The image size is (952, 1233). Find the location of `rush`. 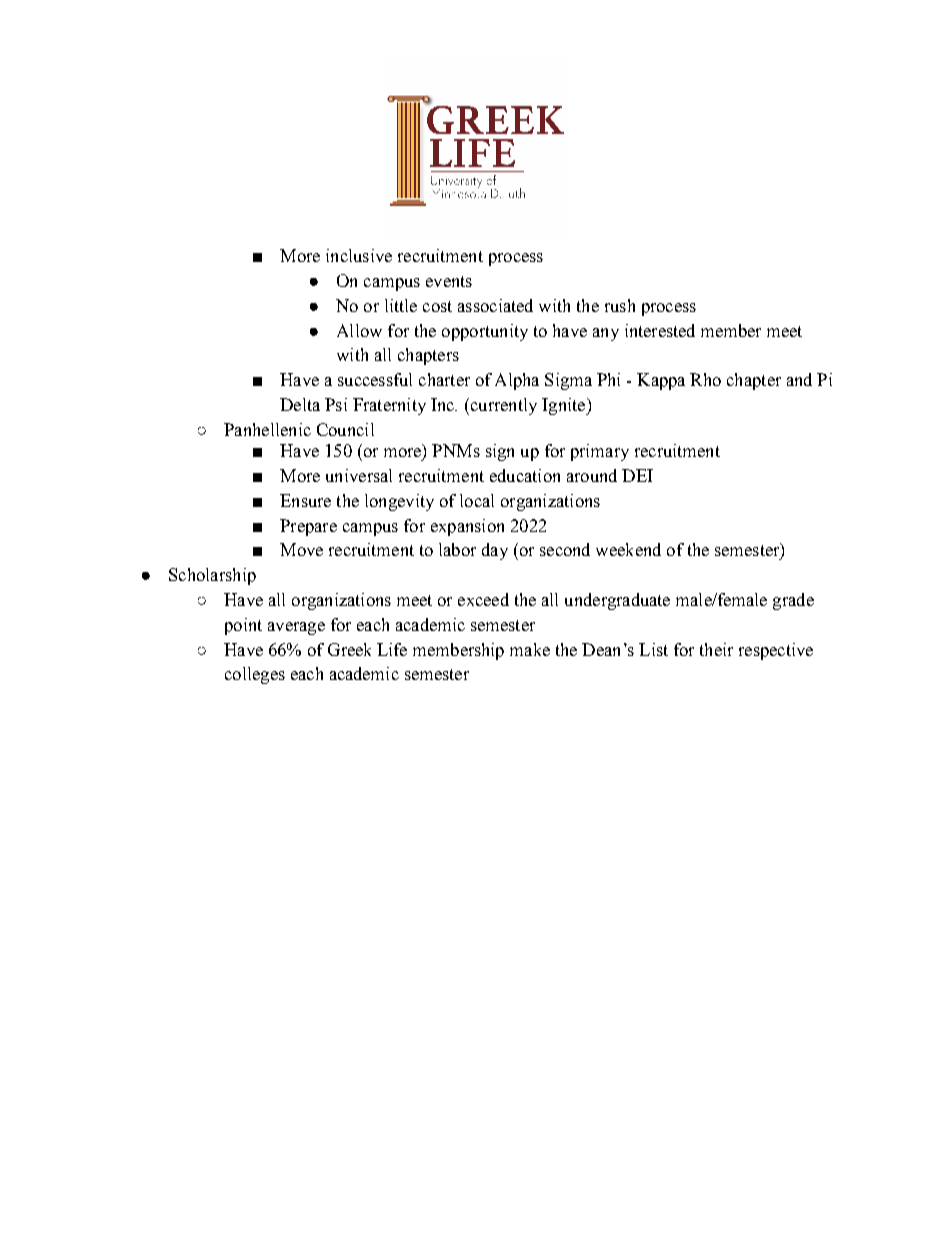

rush is located at coordinates (620, 305).
